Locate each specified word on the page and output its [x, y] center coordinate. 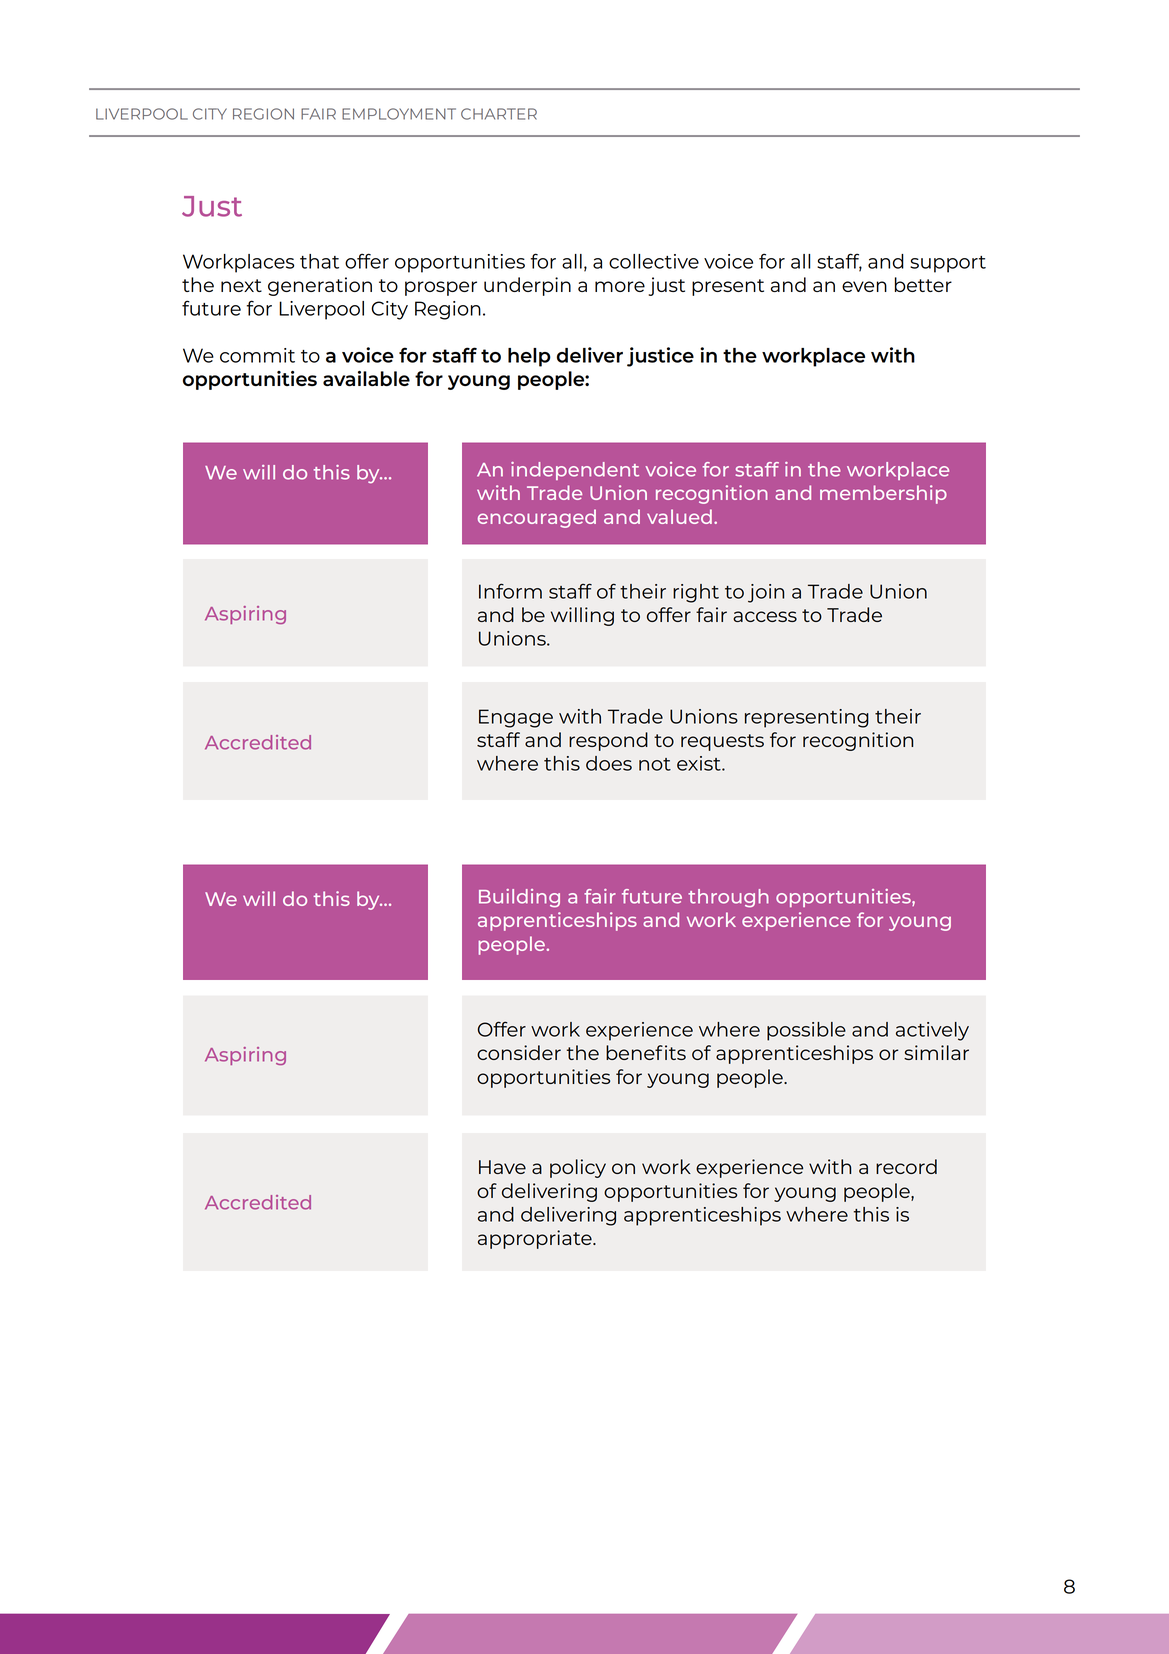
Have [502, 1167]
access [765, 616]
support [948, 264]
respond [608, 741]
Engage [516, 718]
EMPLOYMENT [399, 114]
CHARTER [499, 114]
